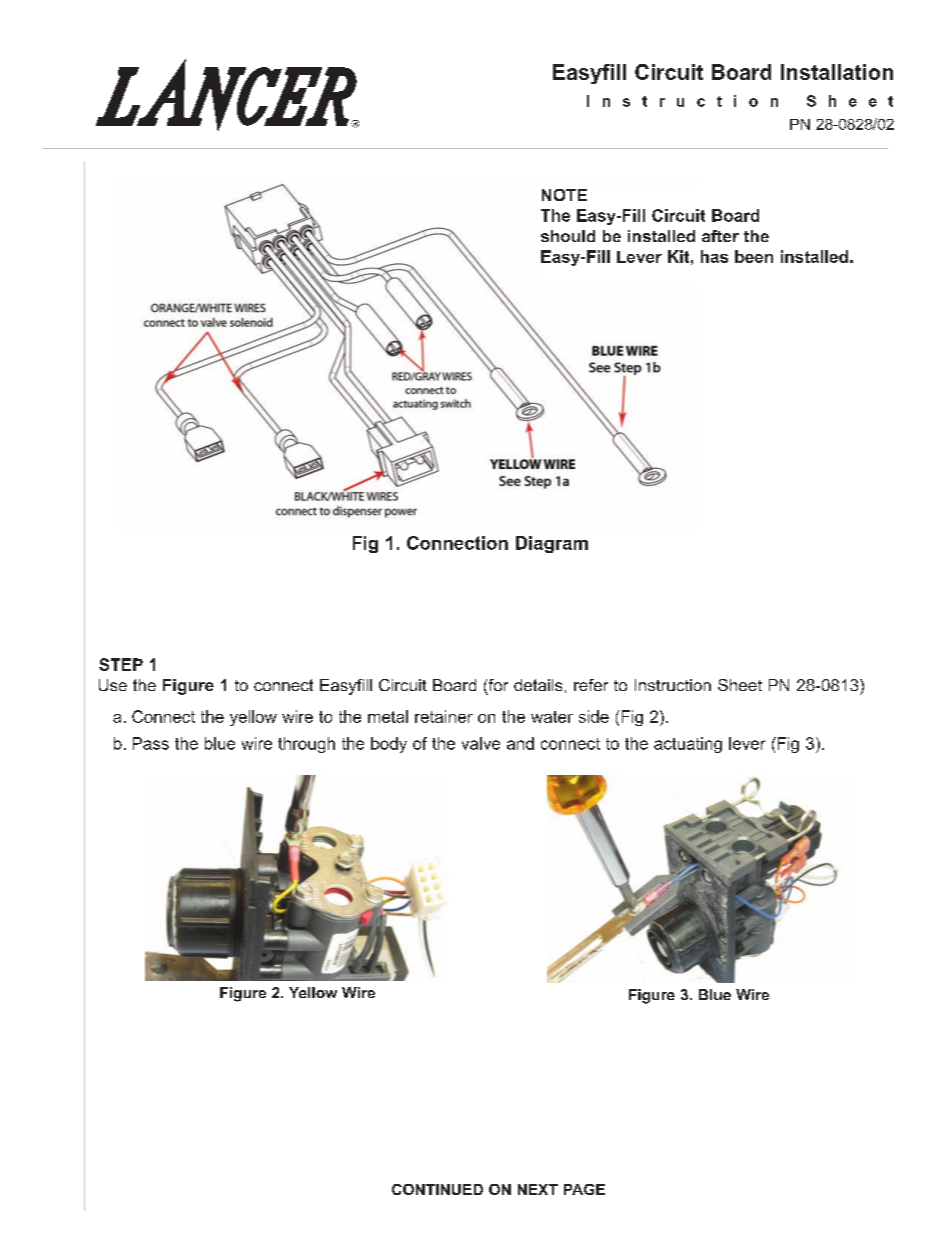  I want to click on STEP, so click(121, 664).
